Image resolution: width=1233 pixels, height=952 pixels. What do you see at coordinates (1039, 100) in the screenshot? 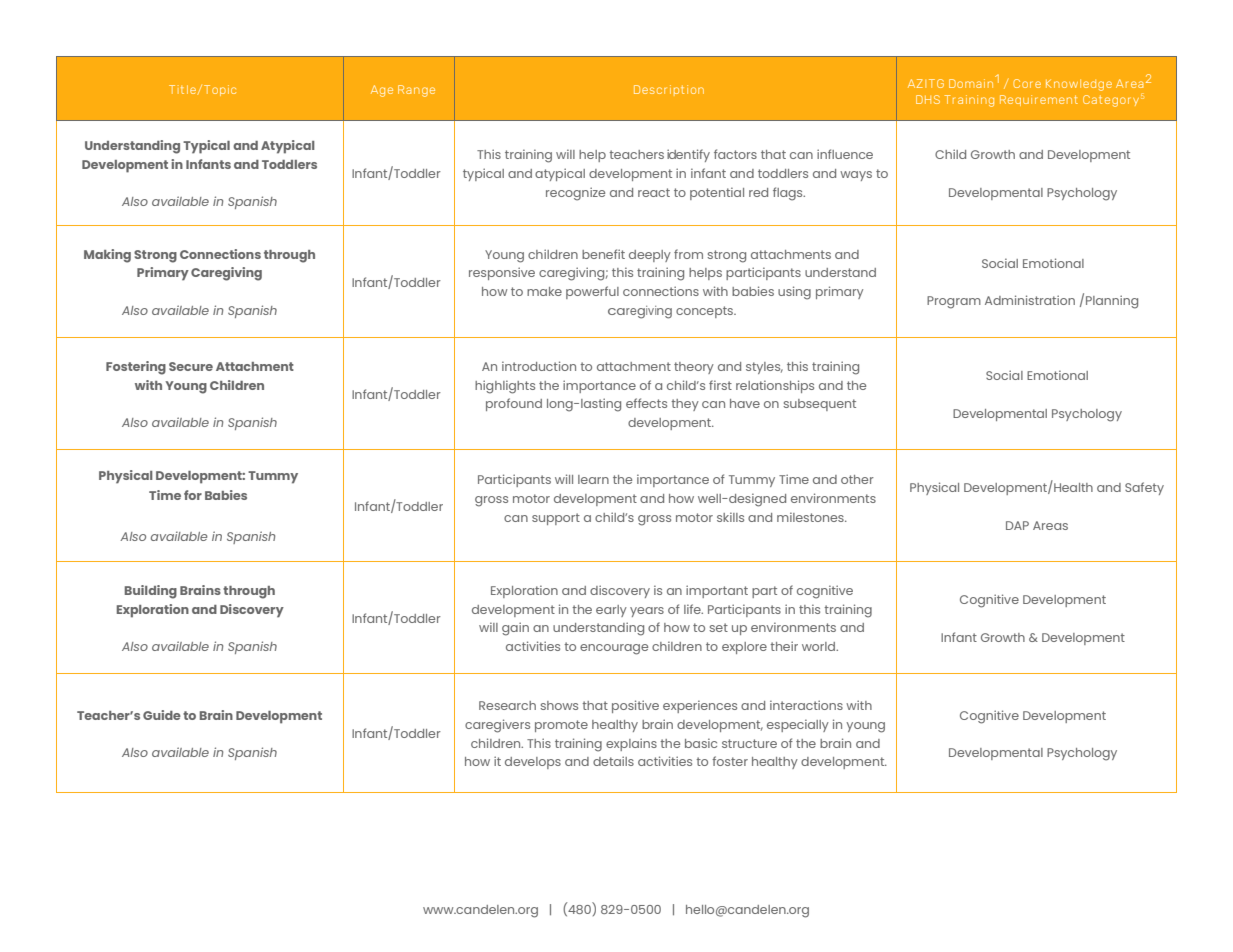
I see `Requirement` at bounding box center [1039, 100].
